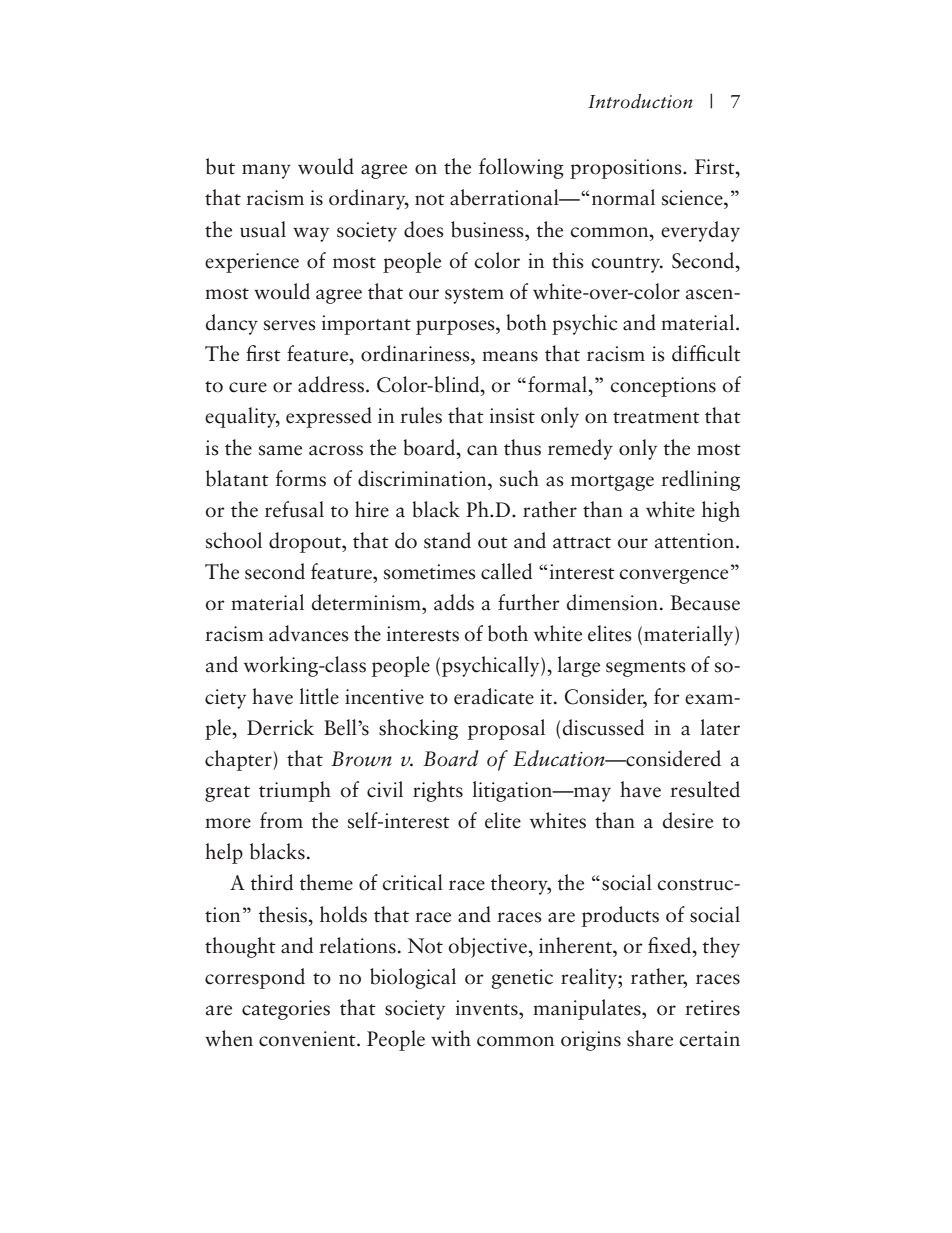  What do you see at coordinates (650, 1038) in the image?
I see `share` at bounding box center [650, 1038].
